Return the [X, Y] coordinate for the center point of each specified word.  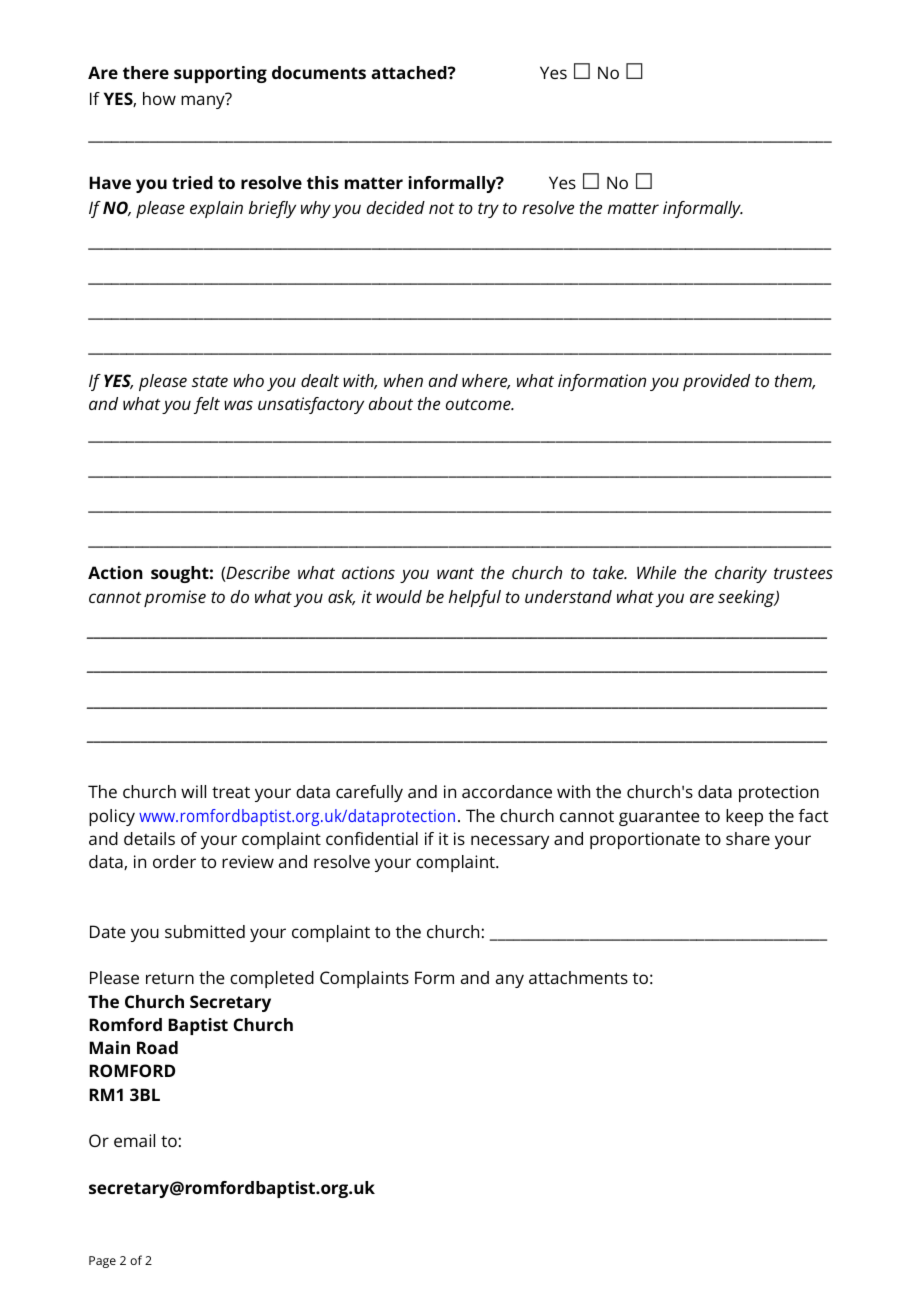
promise [175, 598]
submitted [205, 931]
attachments [578, 977]
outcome [479, 404]
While [656, 572]
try [488, 210]
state [210, 381]
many [203, 101]
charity [741, 574]
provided [716, 382]
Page [102, 1262]
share [748, 838]
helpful [475, 598]
